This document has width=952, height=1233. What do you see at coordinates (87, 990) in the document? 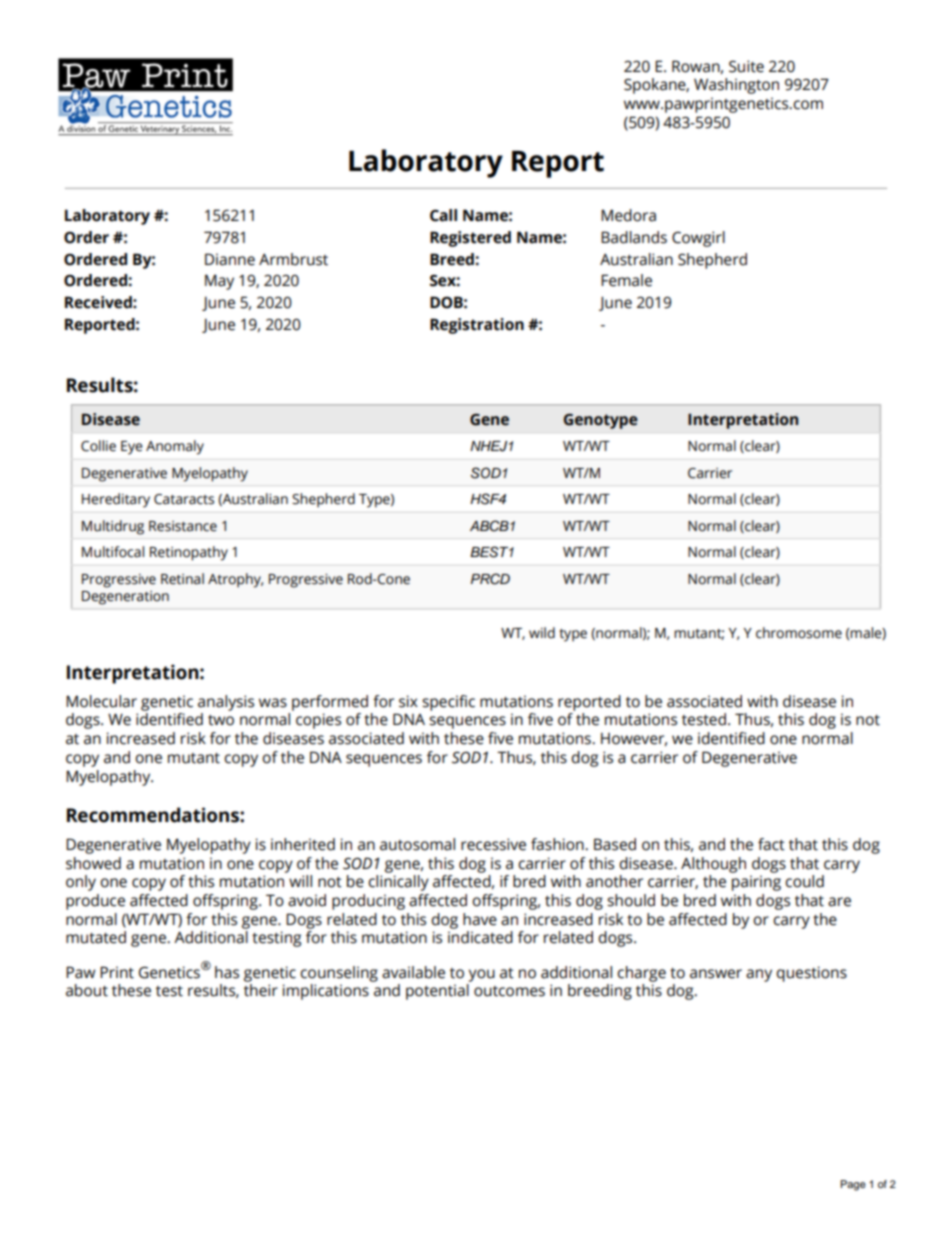
I see `about` at bounding box center [87, 990].
